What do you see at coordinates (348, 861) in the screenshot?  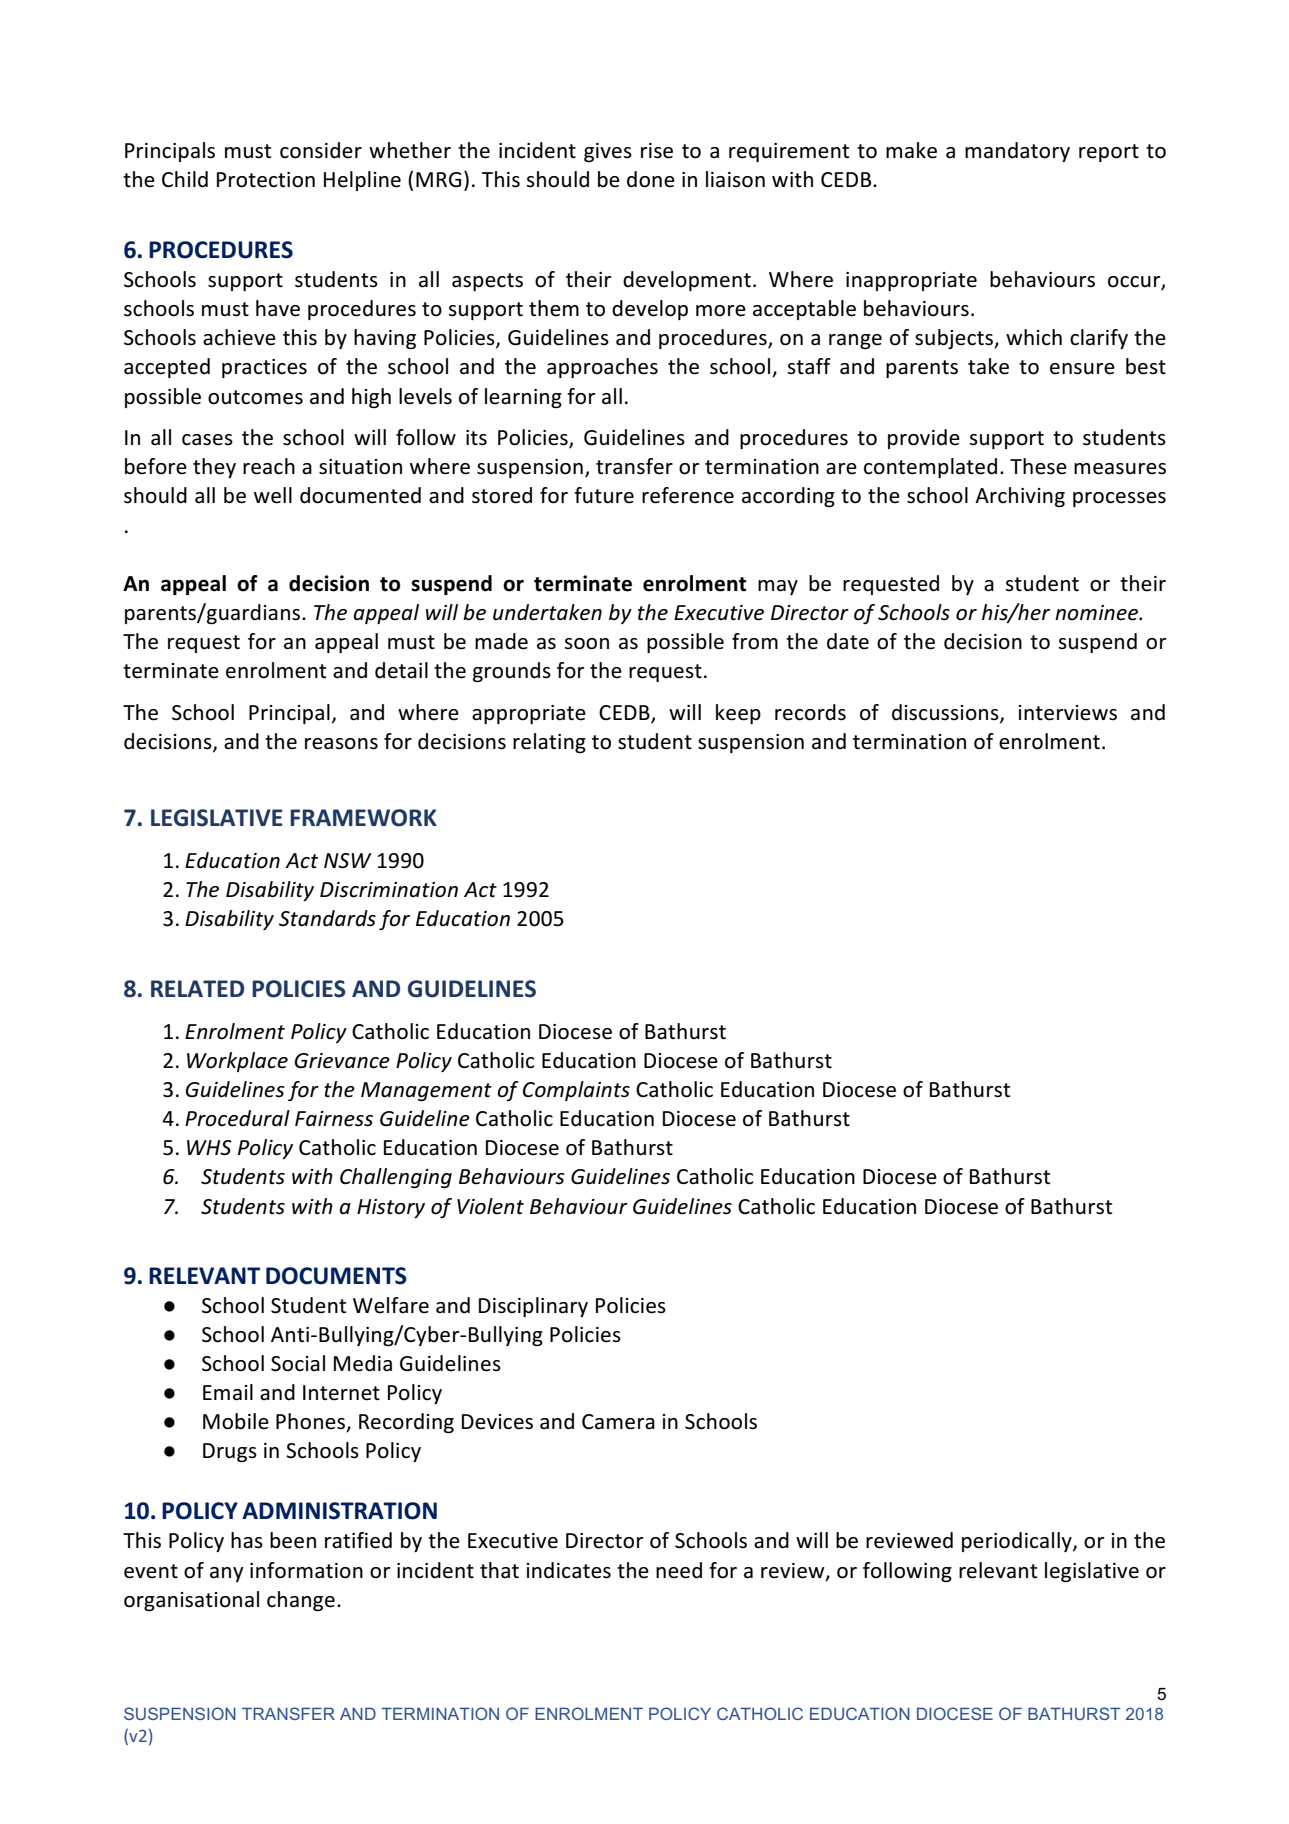 I see `NSW` at bounding box center [348, 861].
